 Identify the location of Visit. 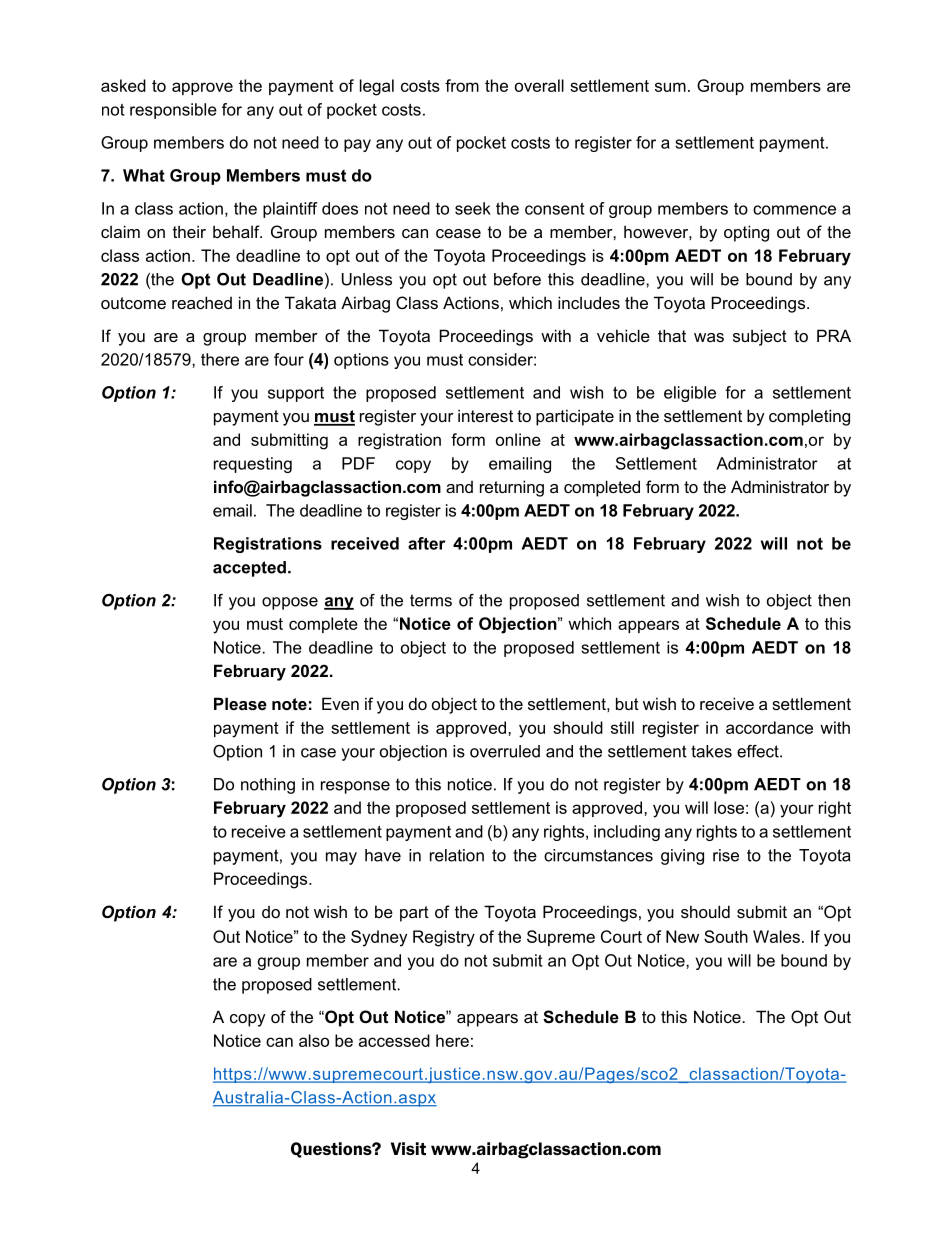
(408, 1148).
